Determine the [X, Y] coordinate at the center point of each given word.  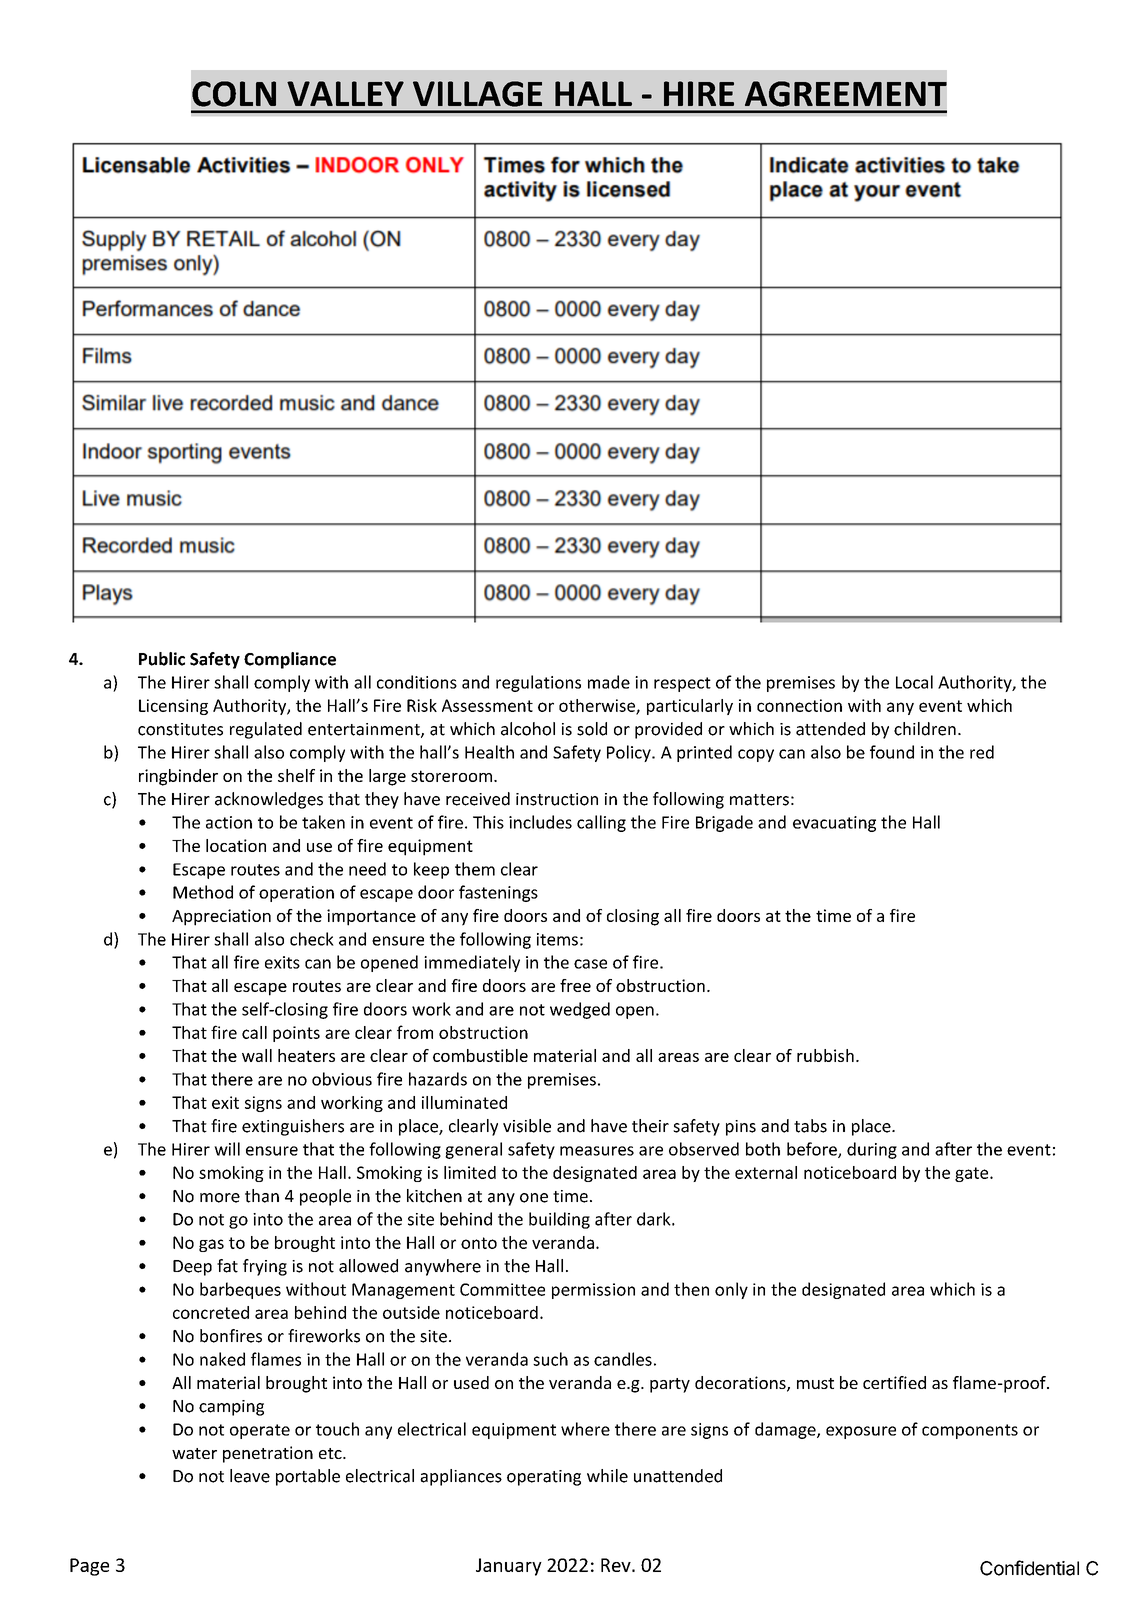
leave [250, 1476]
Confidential [1029, 1568]
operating [544, 1478]
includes [540, 822]
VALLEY [345, 93]
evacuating [834, 824]
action [229, 822]
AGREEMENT [846, 94]
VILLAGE [477, 94]
